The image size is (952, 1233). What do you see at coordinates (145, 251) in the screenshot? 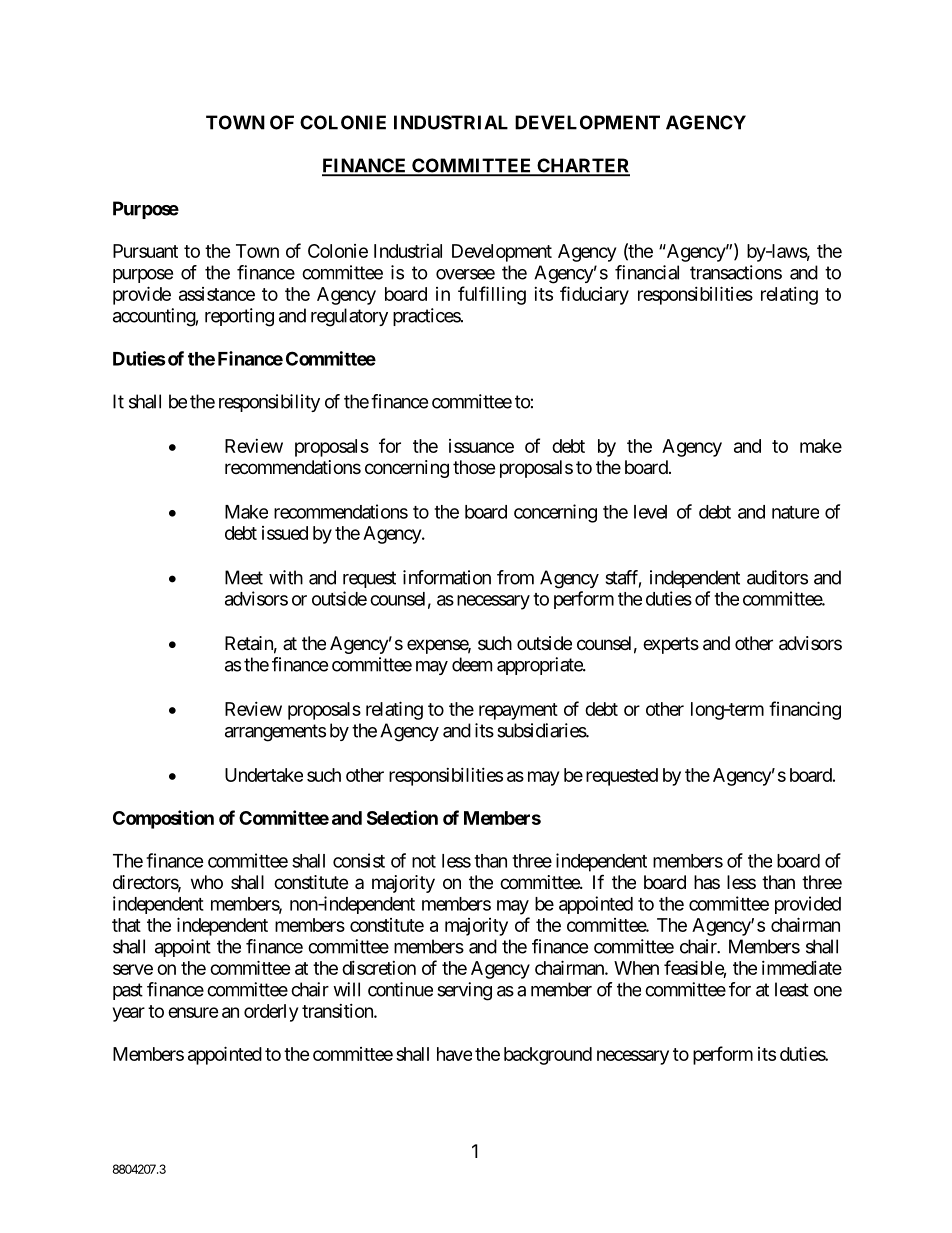
I see `Pursuant` at bounding box center [145, 251].
